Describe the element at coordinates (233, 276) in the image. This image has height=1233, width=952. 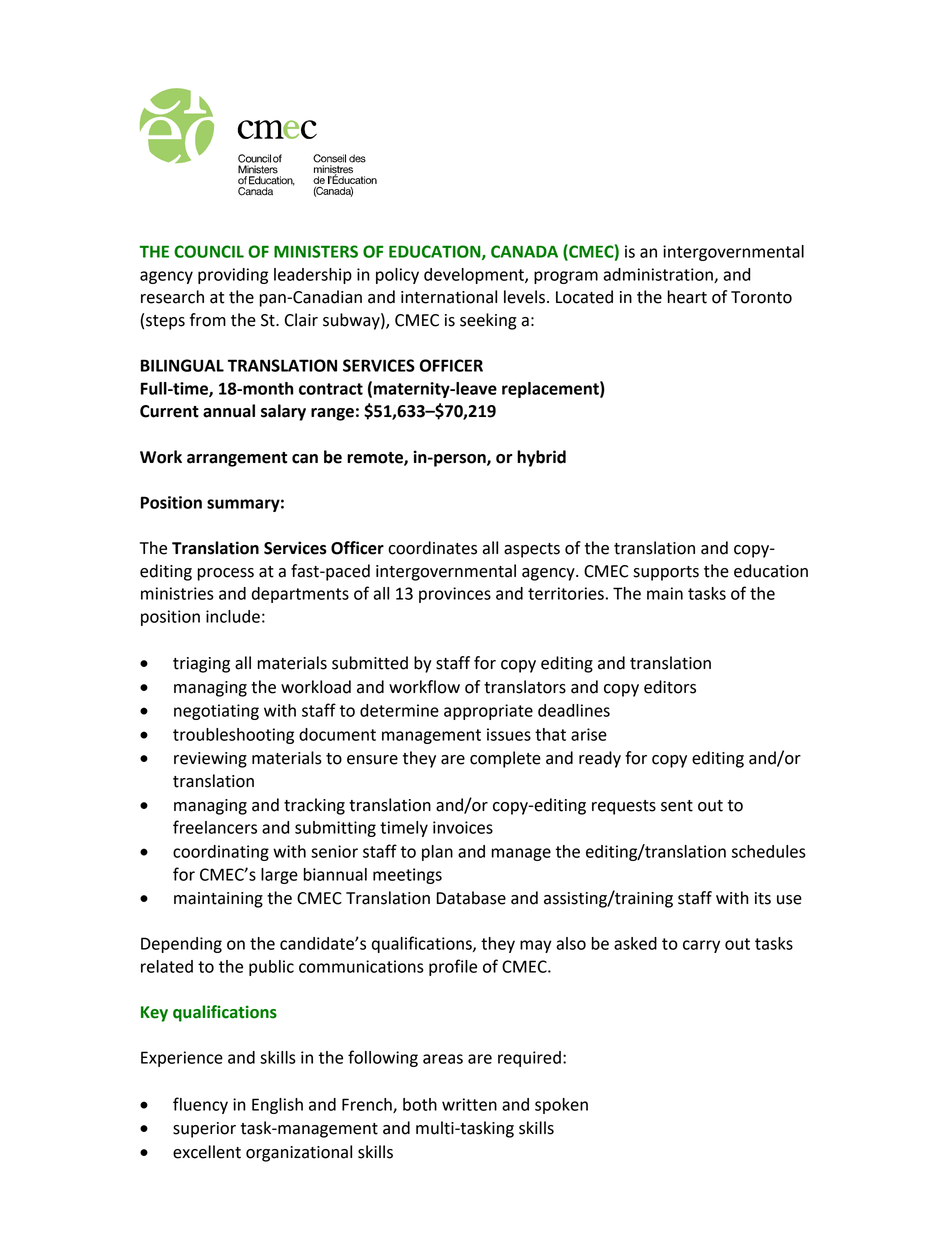
I see `providing` at that location.
